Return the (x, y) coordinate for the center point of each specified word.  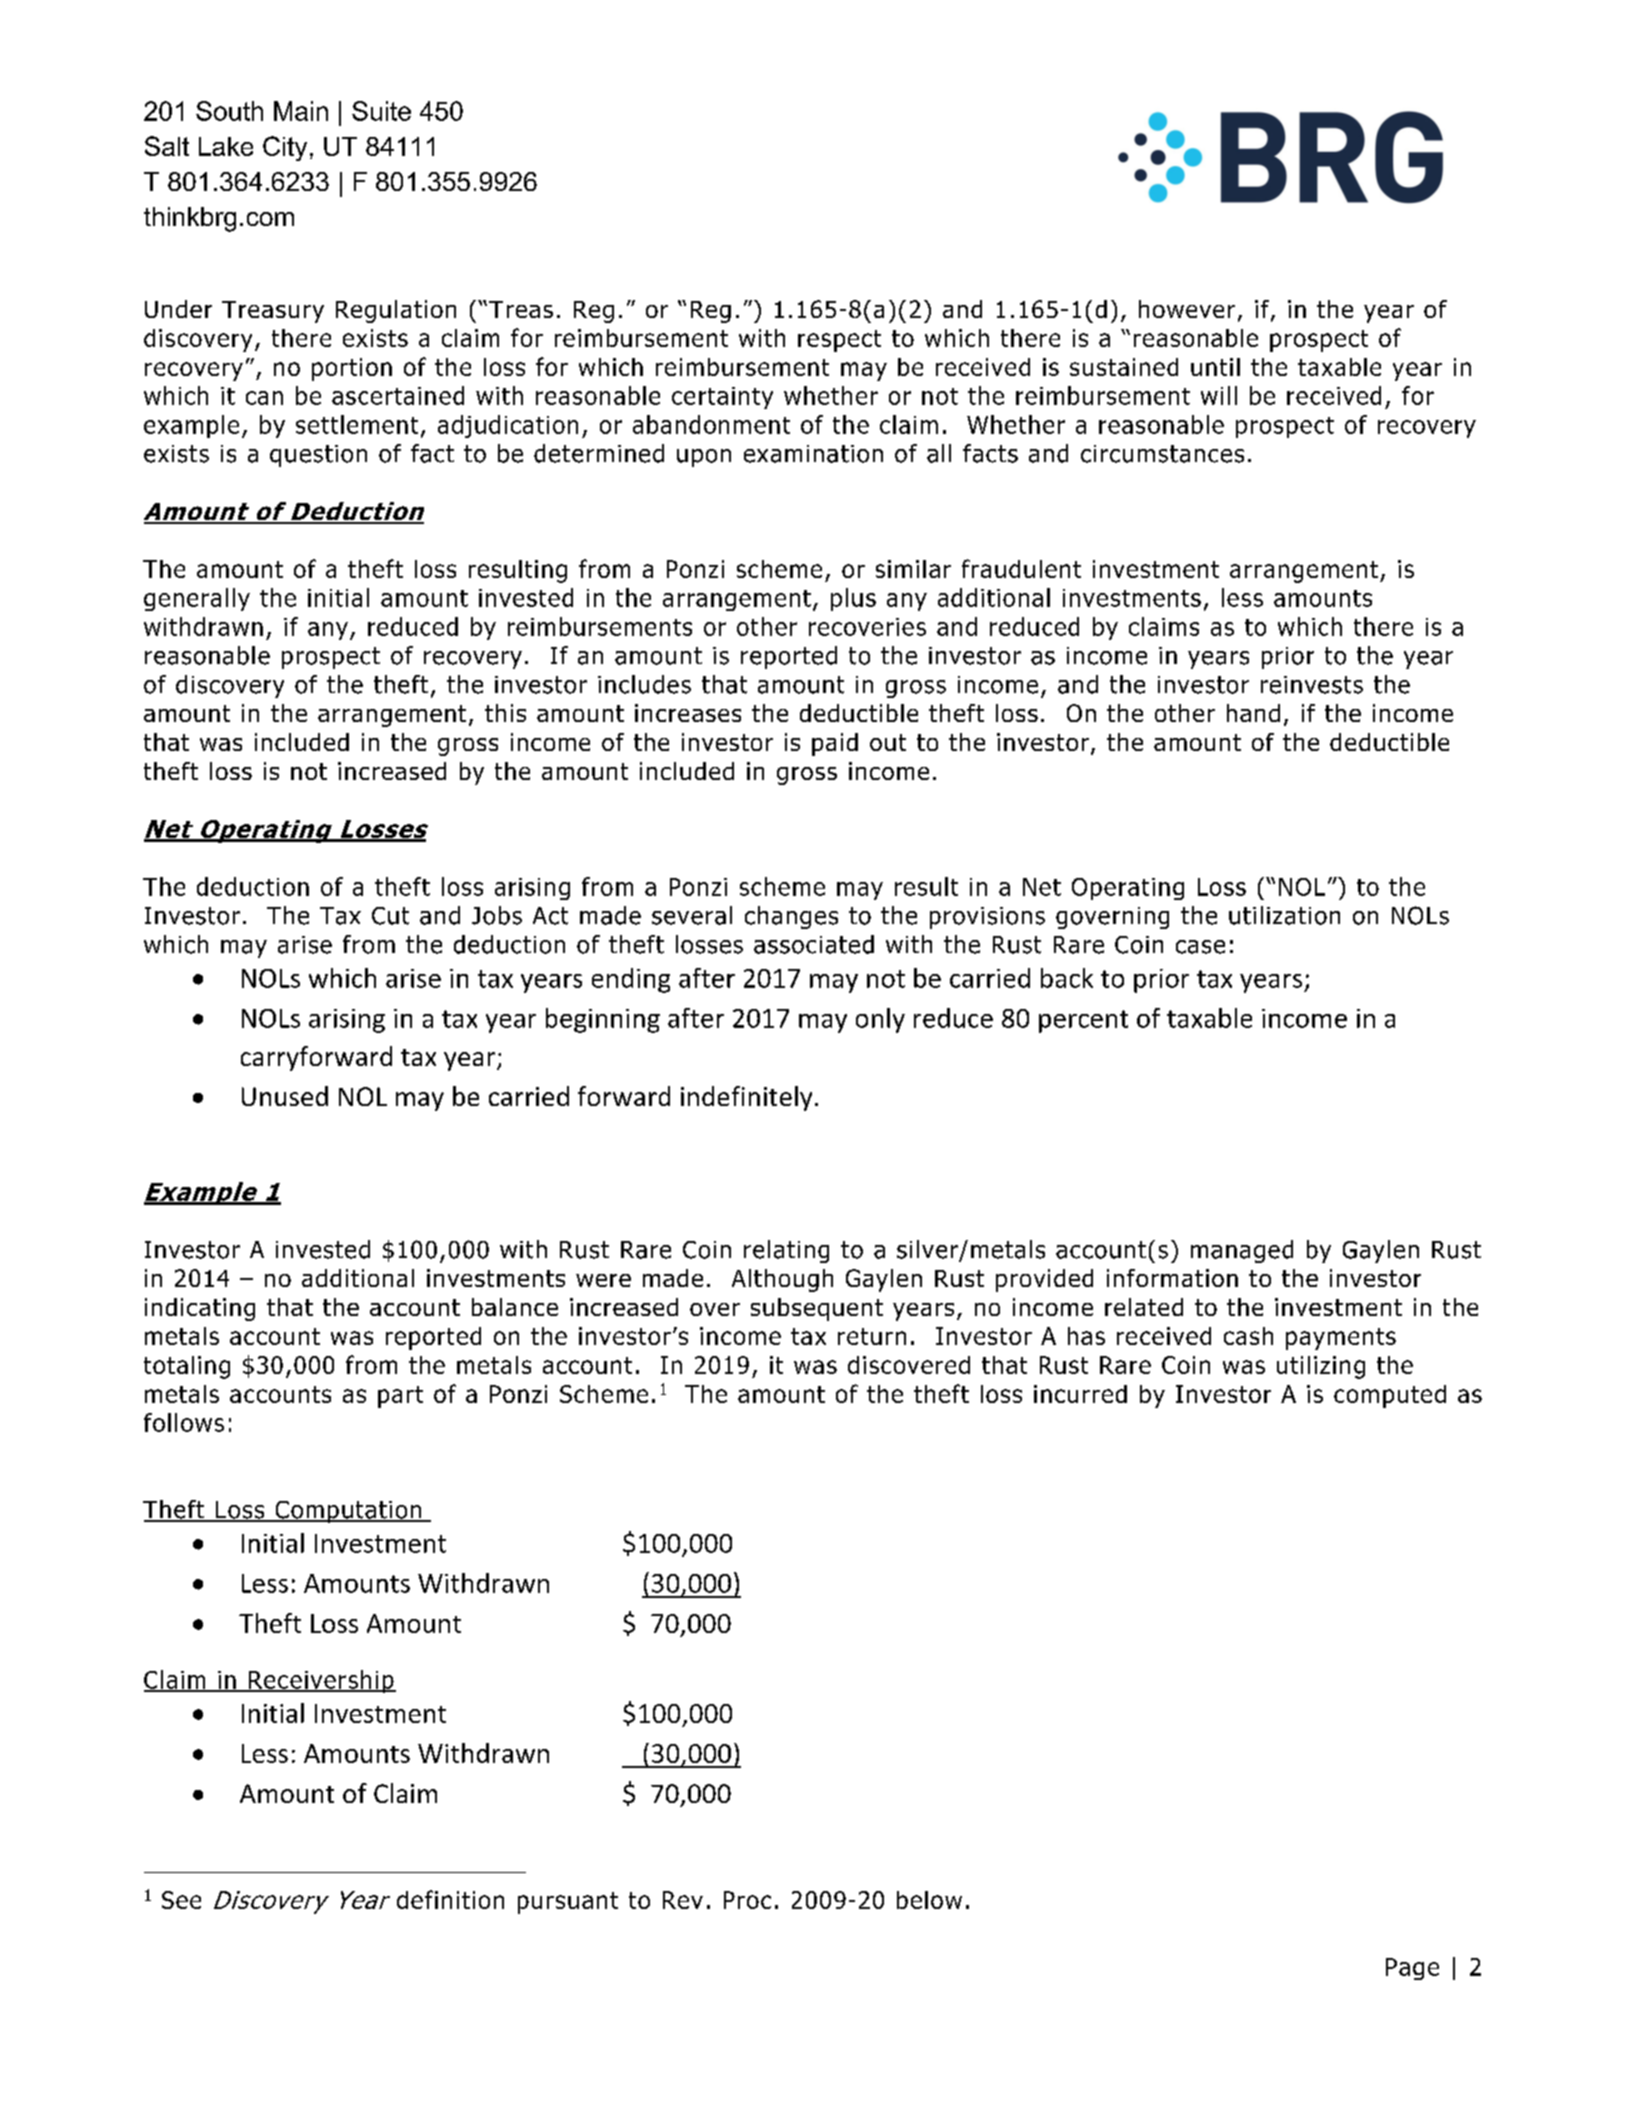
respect (839, 341)
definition (450, 1899)
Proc (747, 1900)
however (1187, 309)
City (285, 148)
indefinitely (746, 1098)
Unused (285, 1096)
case (1200, 947)
